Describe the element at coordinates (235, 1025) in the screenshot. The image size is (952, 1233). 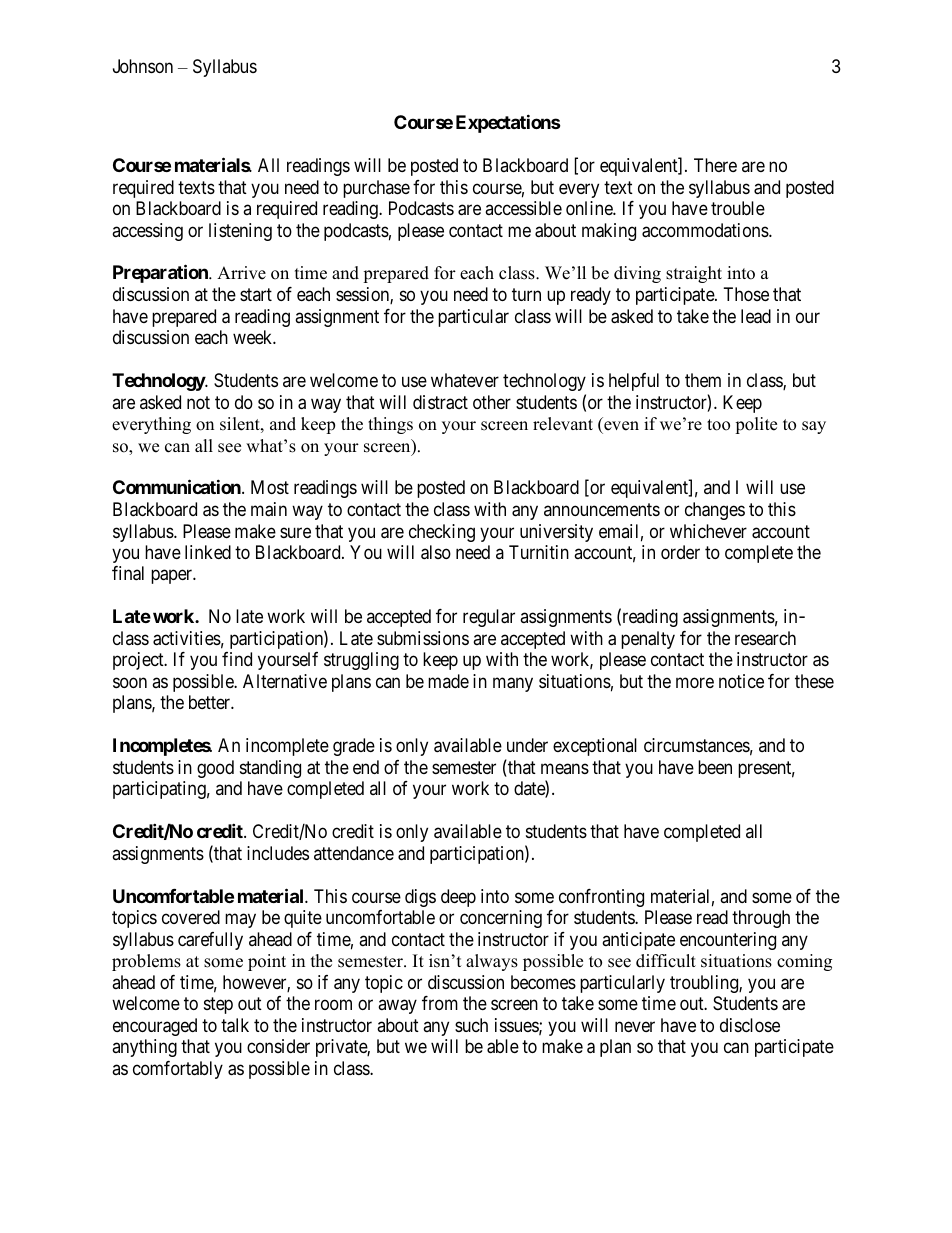
I see `talk` at that location.
